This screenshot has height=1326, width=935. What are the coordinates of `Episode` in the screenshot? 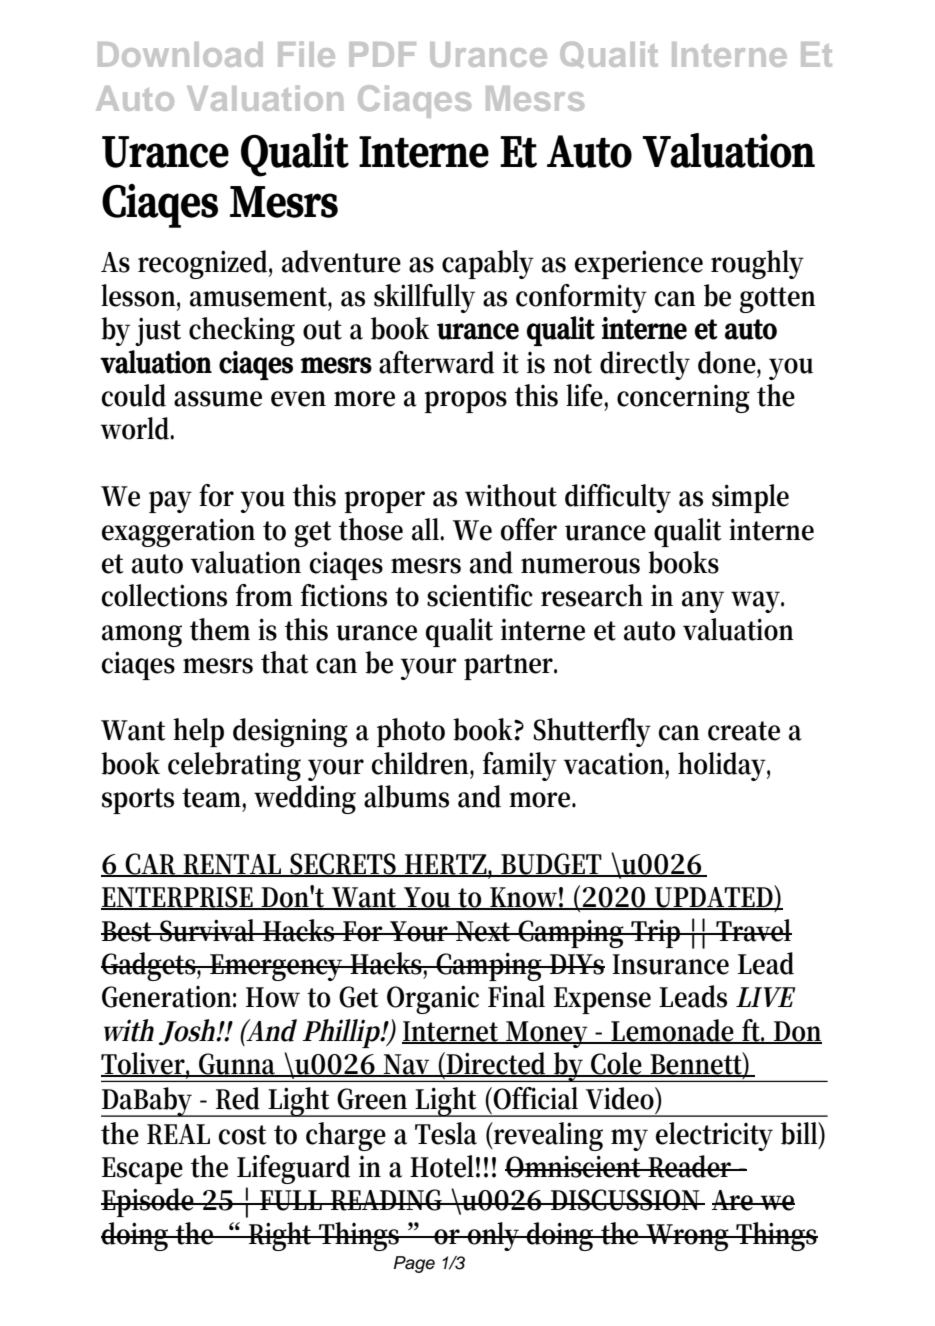 It's located at (149, 1202).
